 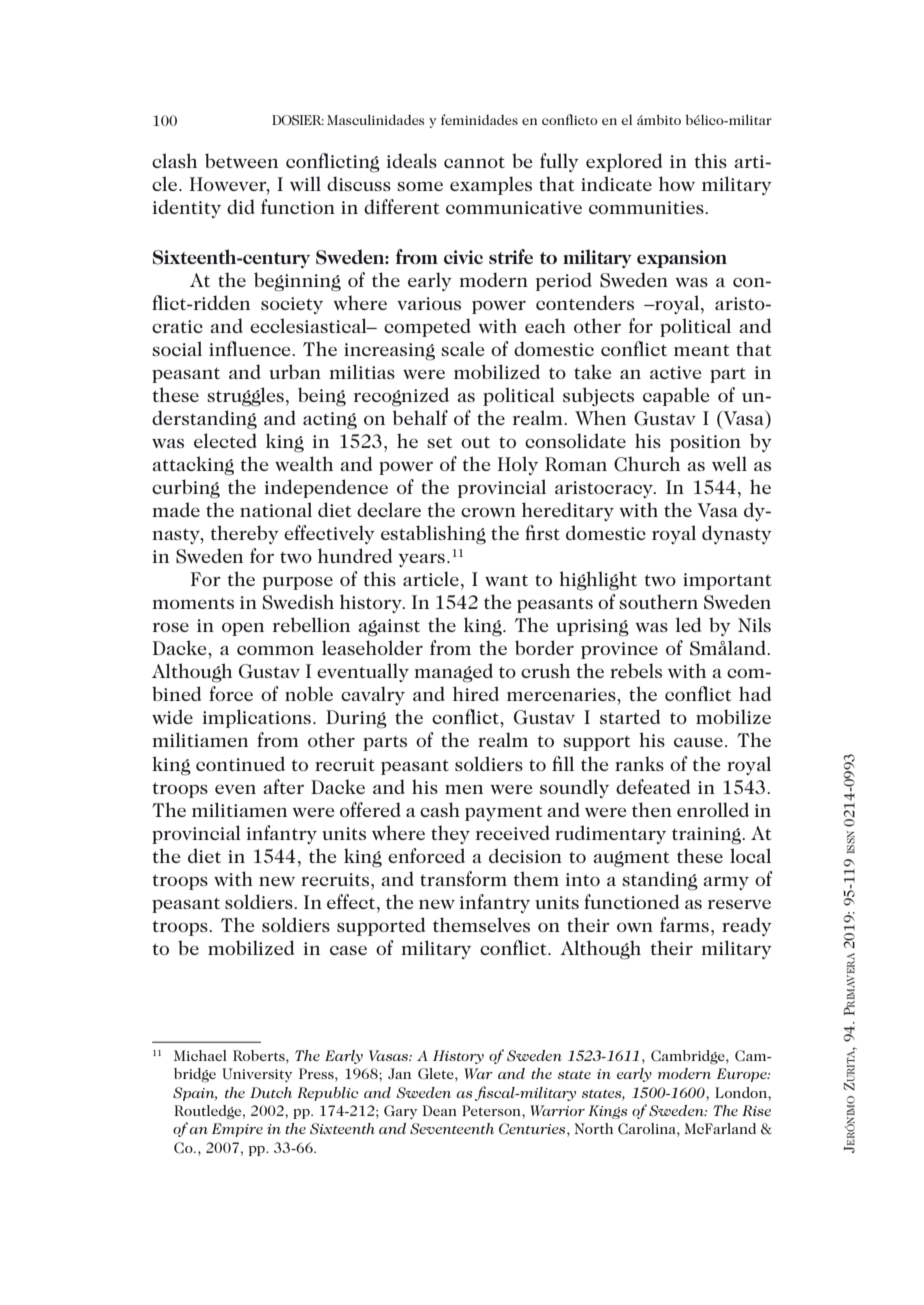 I want to click on Rise, so click(x=756, y=1110).
